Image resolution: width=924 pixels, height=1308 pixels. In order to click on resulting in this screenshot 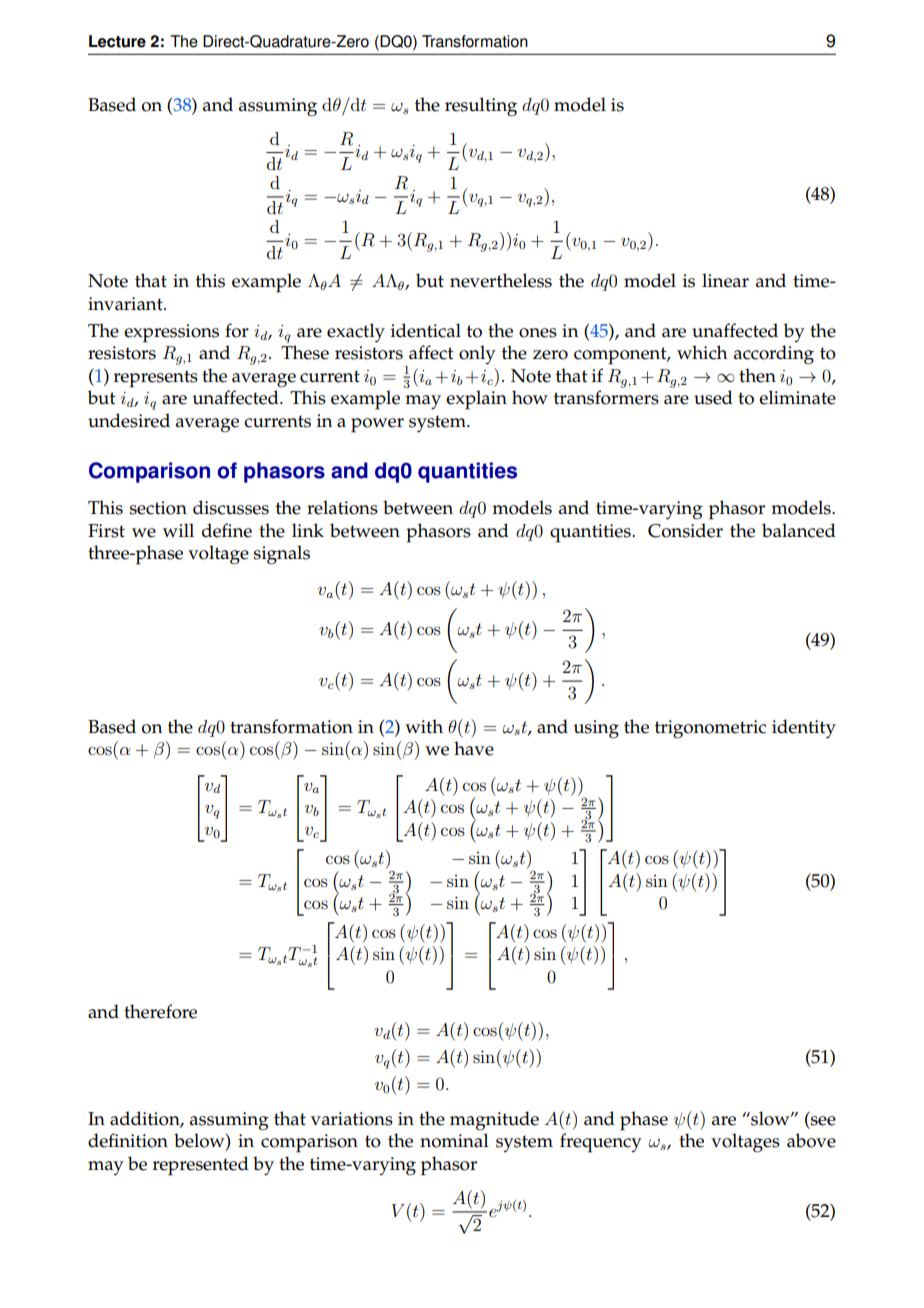, I will do `click(481, 107)`.
